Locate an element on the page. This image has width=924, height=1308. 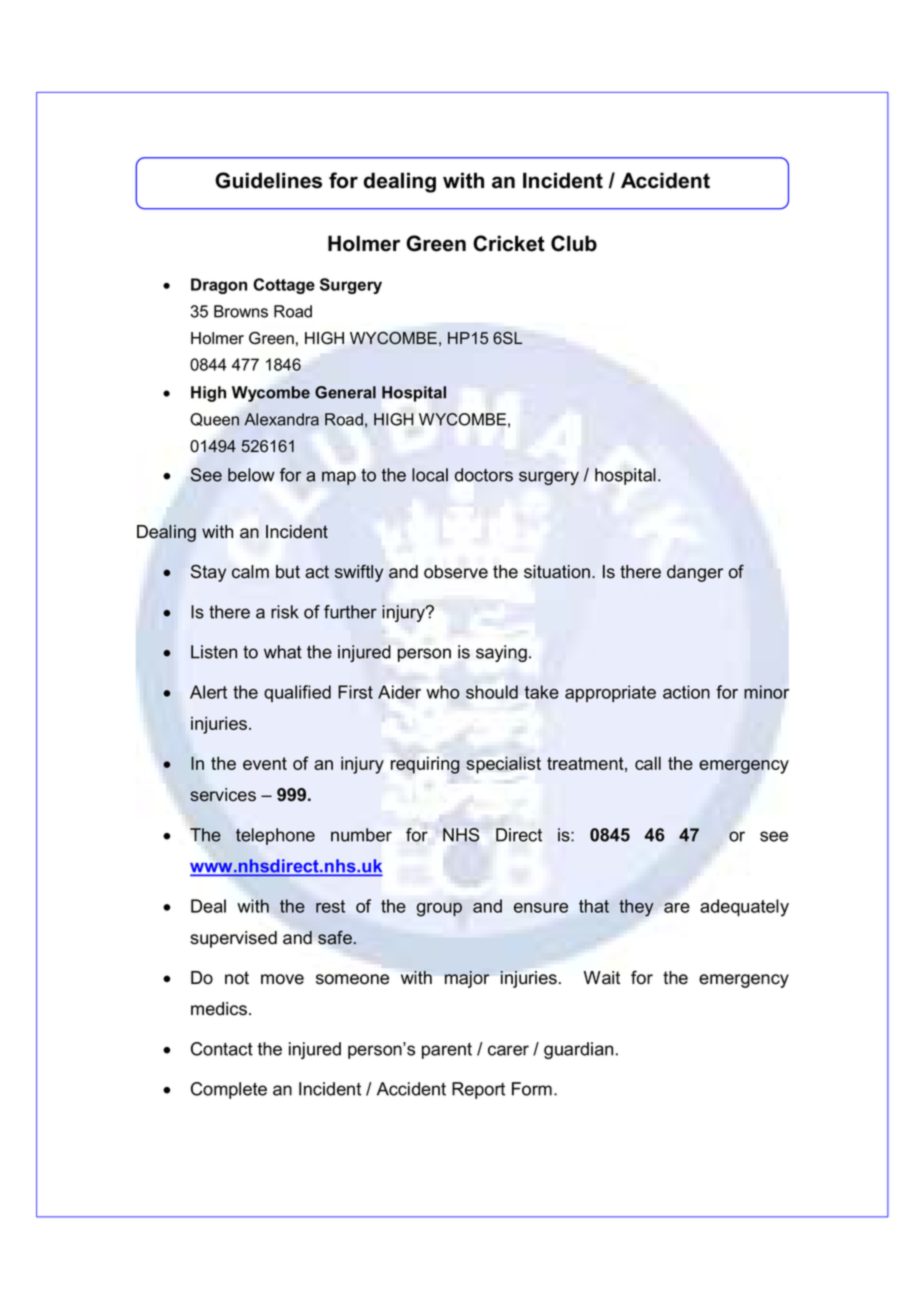
doctors is located at coordinates (484, 475).
